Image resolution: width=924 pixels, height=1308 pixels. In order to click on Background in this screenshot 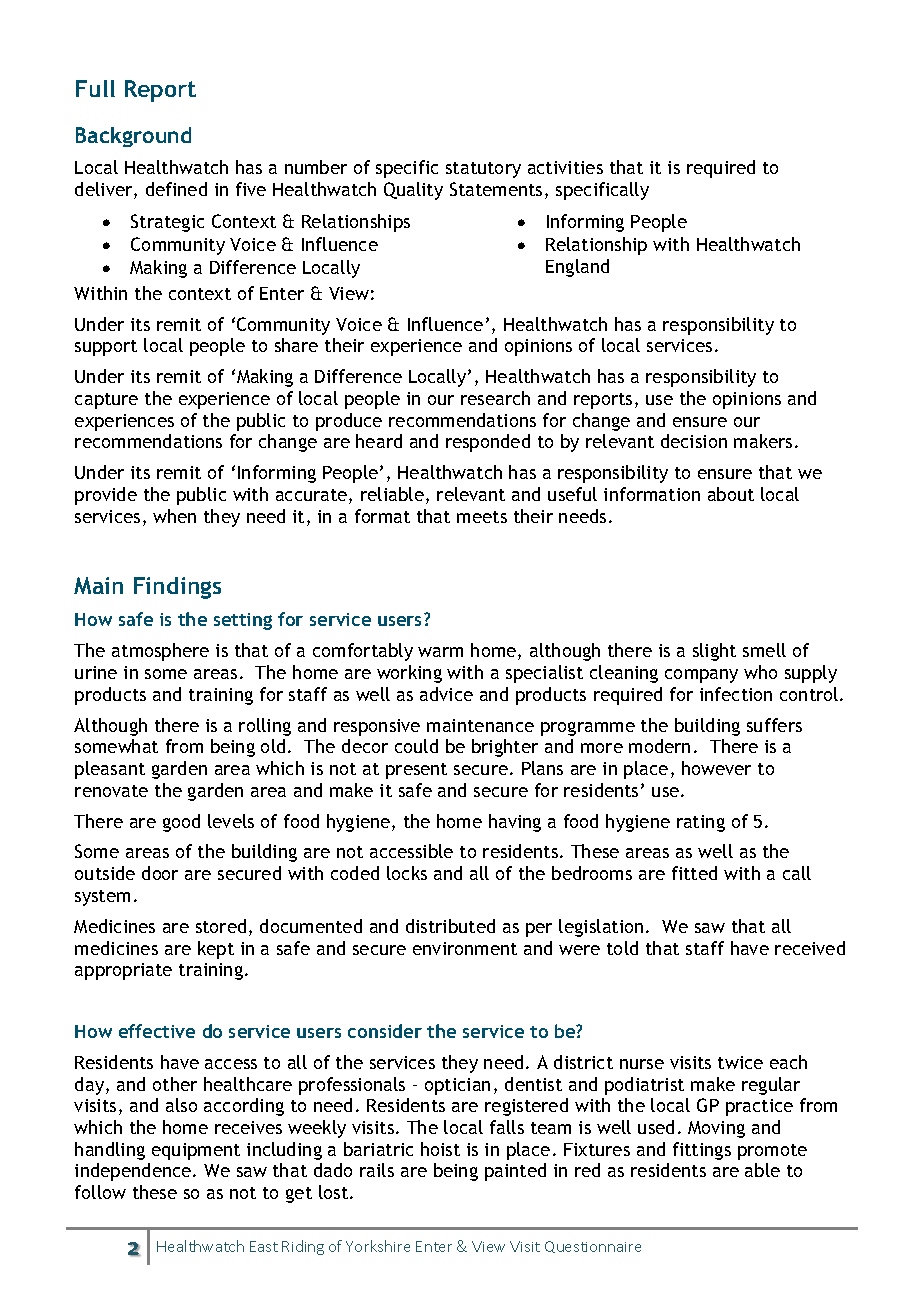, I will do `click(133, 137)`.
